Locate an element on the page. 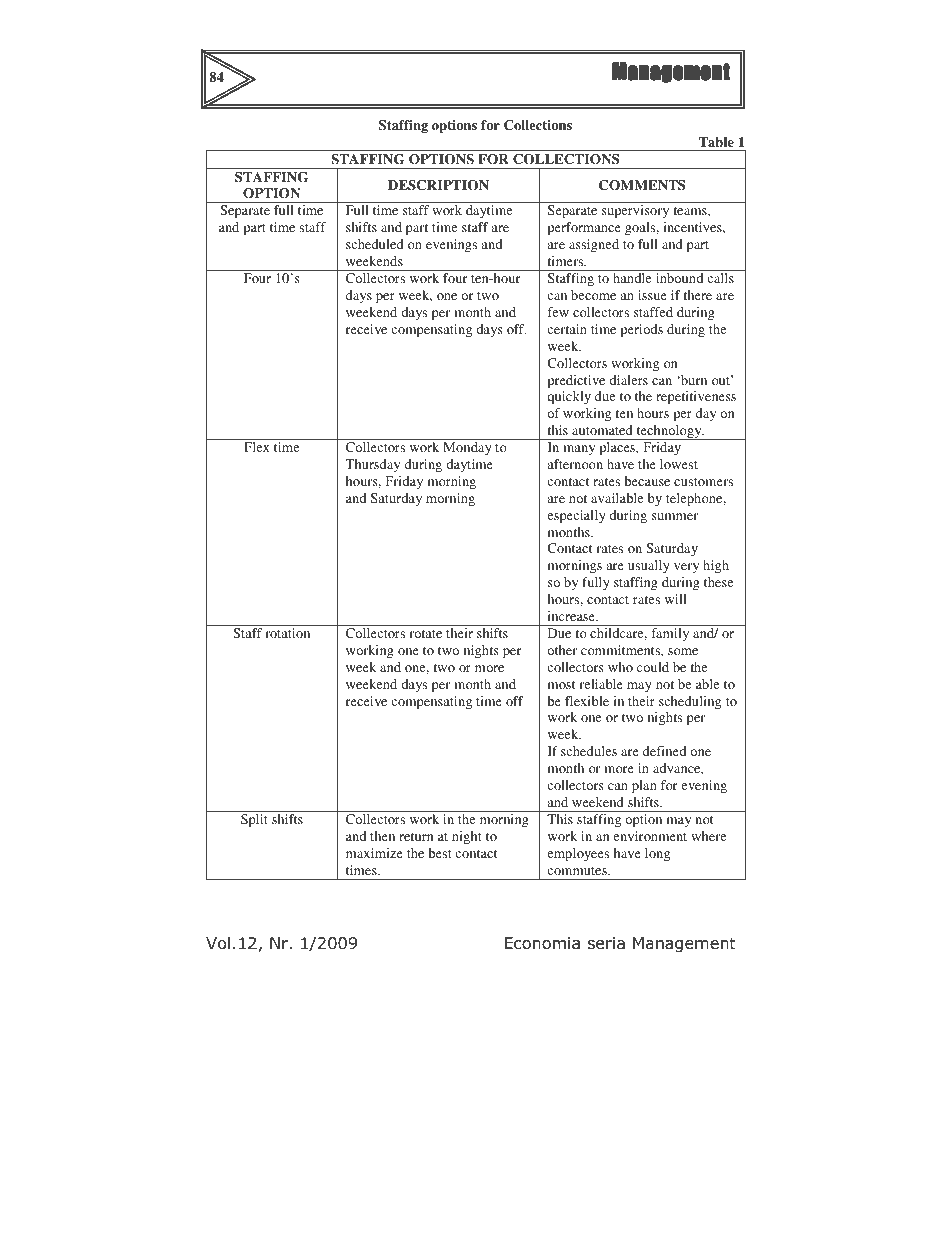 The height and width of the document is (1233, 952). quickly is located at coordinates (569, 397).
